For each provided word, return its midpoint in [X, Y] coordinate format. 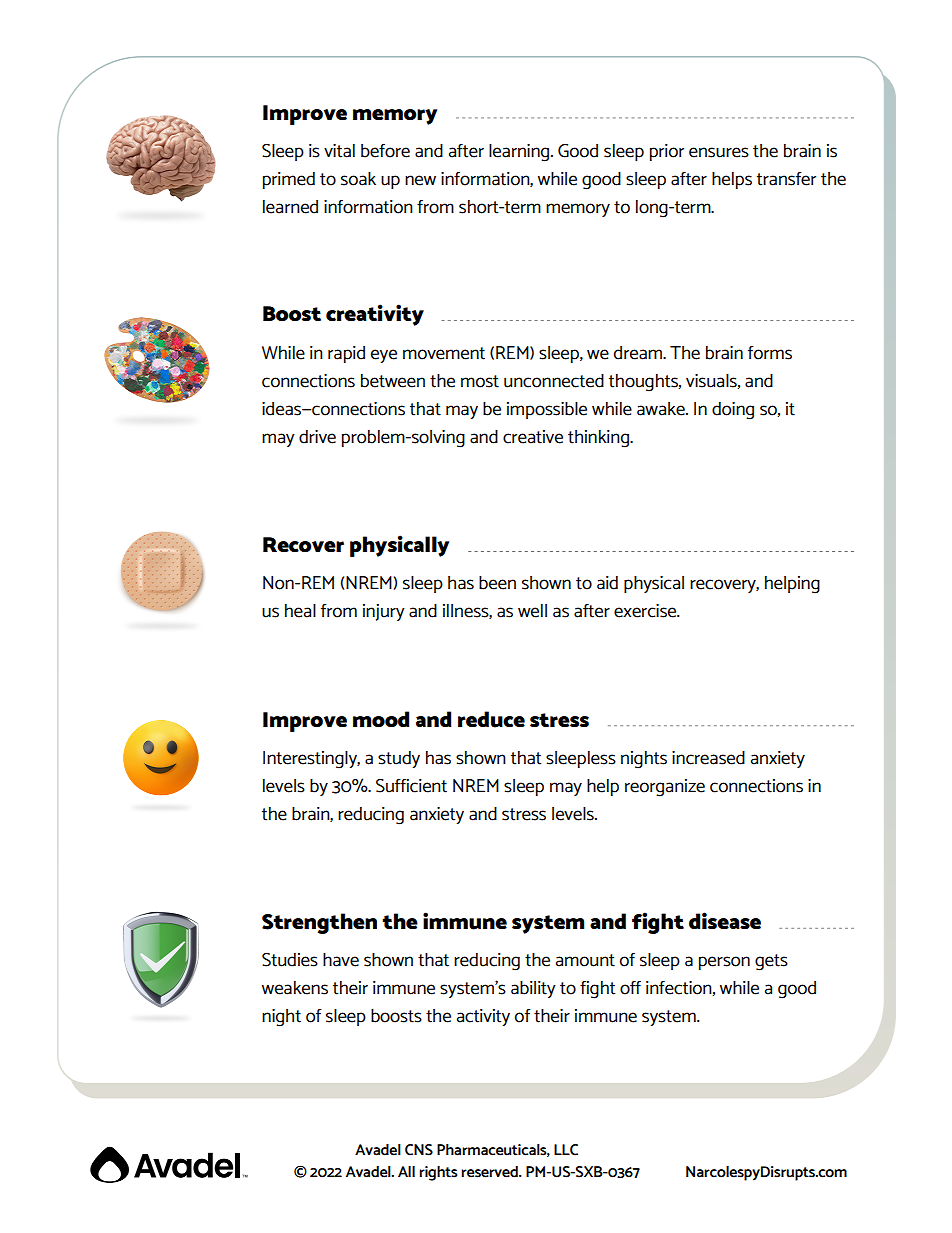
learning [520, 153]
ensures [719, 152]
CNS [419, 1150]
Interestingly [311, 760]
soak [358, 179]
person [724, 963]
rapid [346, 354]
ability [533, 989]
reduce [491, 719]
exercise [646, 611]
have [341, 960]
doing [733, 411]
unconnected [554, 381]
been [497, 583]
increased [708, 758]
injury [384, 612]
